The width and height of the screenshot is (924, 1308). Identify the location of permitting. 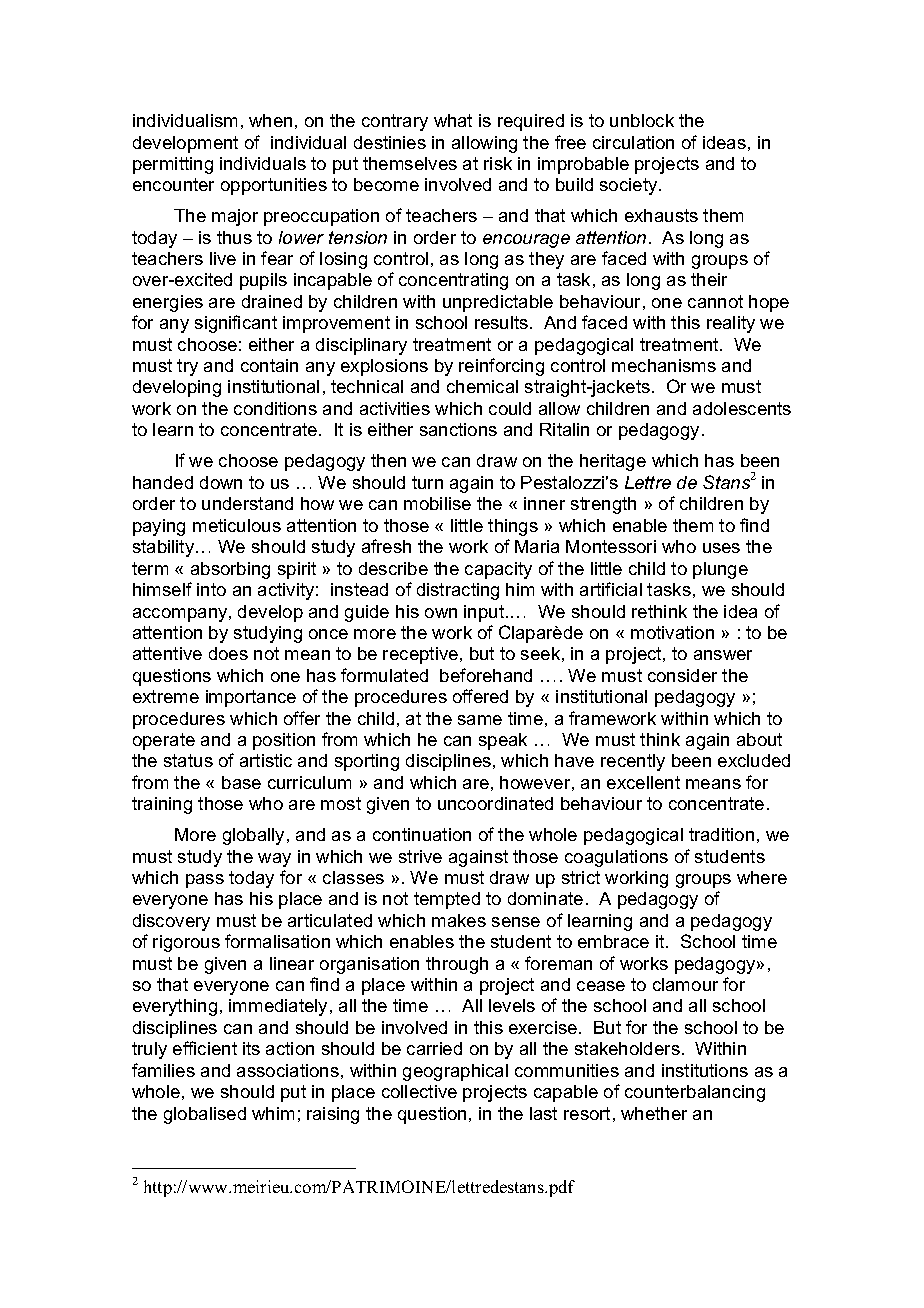
(173, 165).
